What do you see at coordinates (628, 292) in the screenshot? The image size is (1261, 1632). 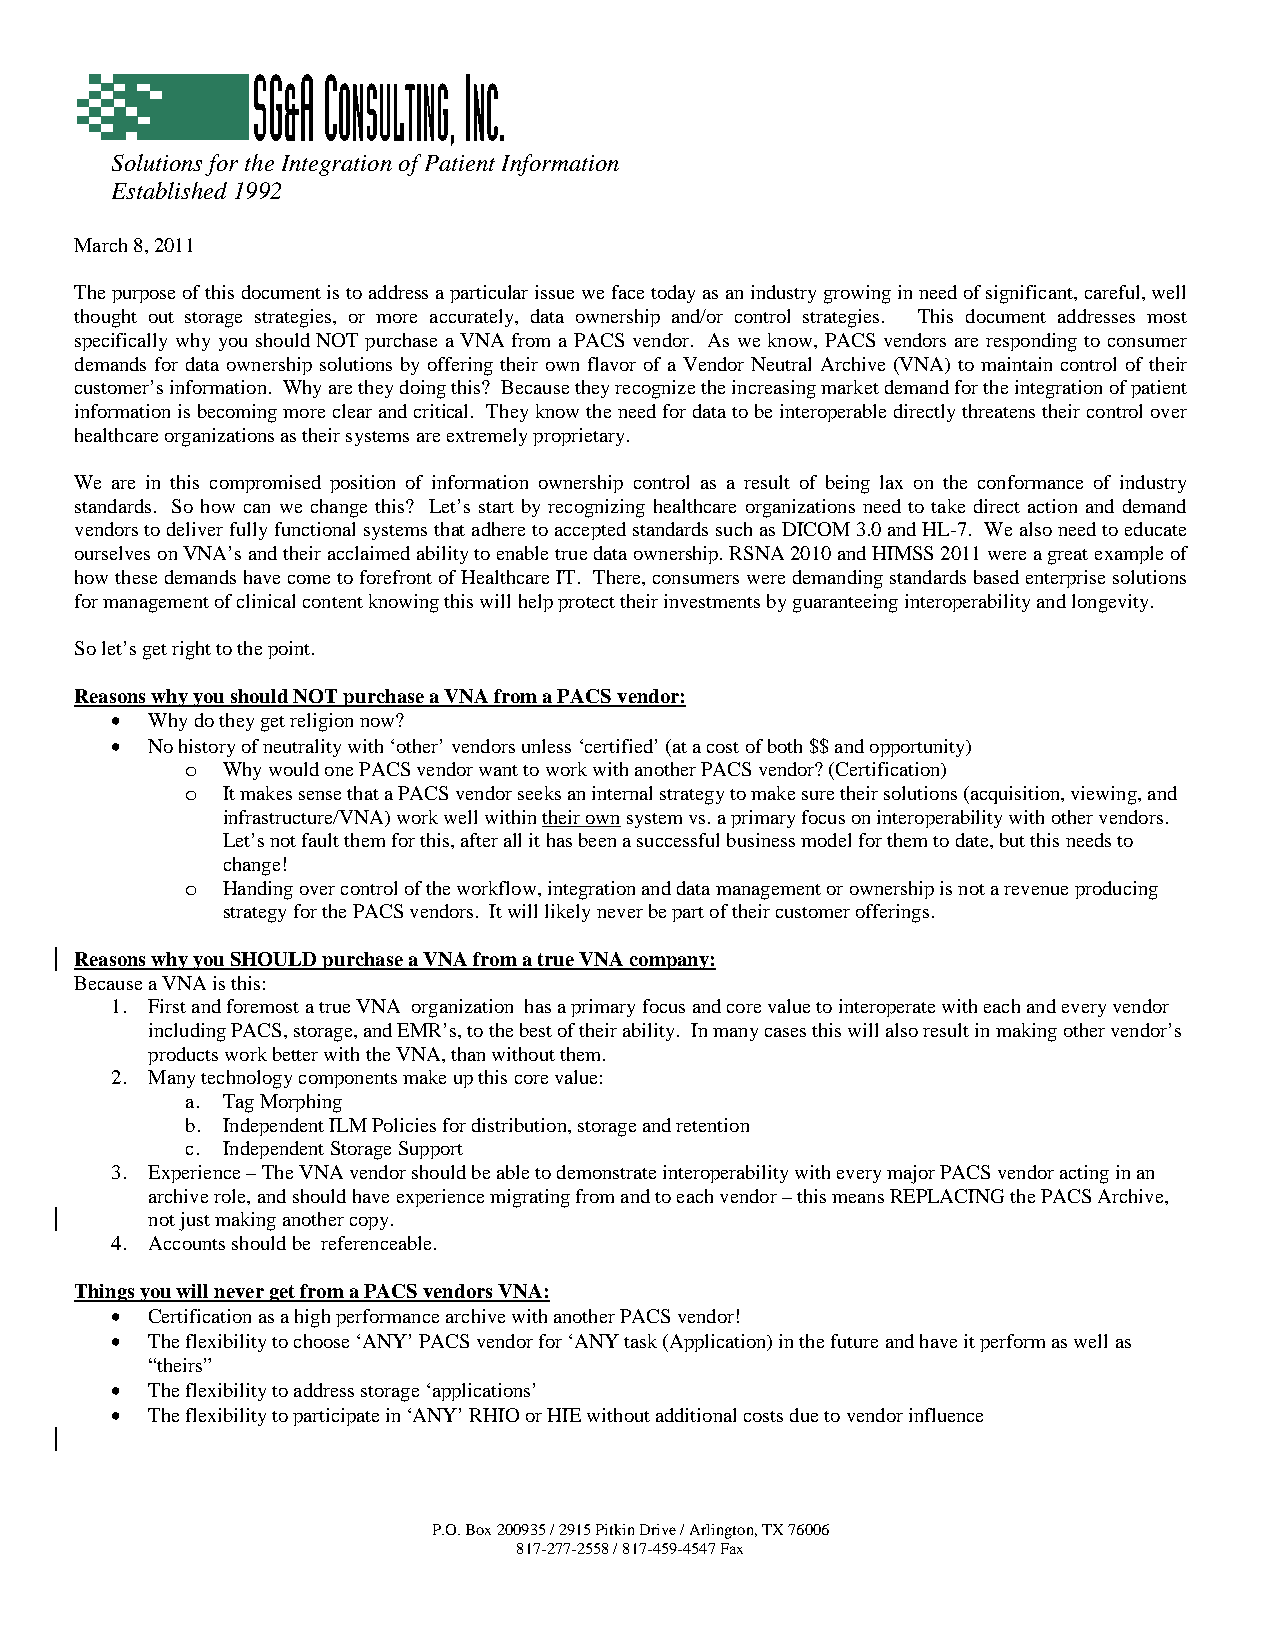 I see `face` at bounding box center [628, 292].
